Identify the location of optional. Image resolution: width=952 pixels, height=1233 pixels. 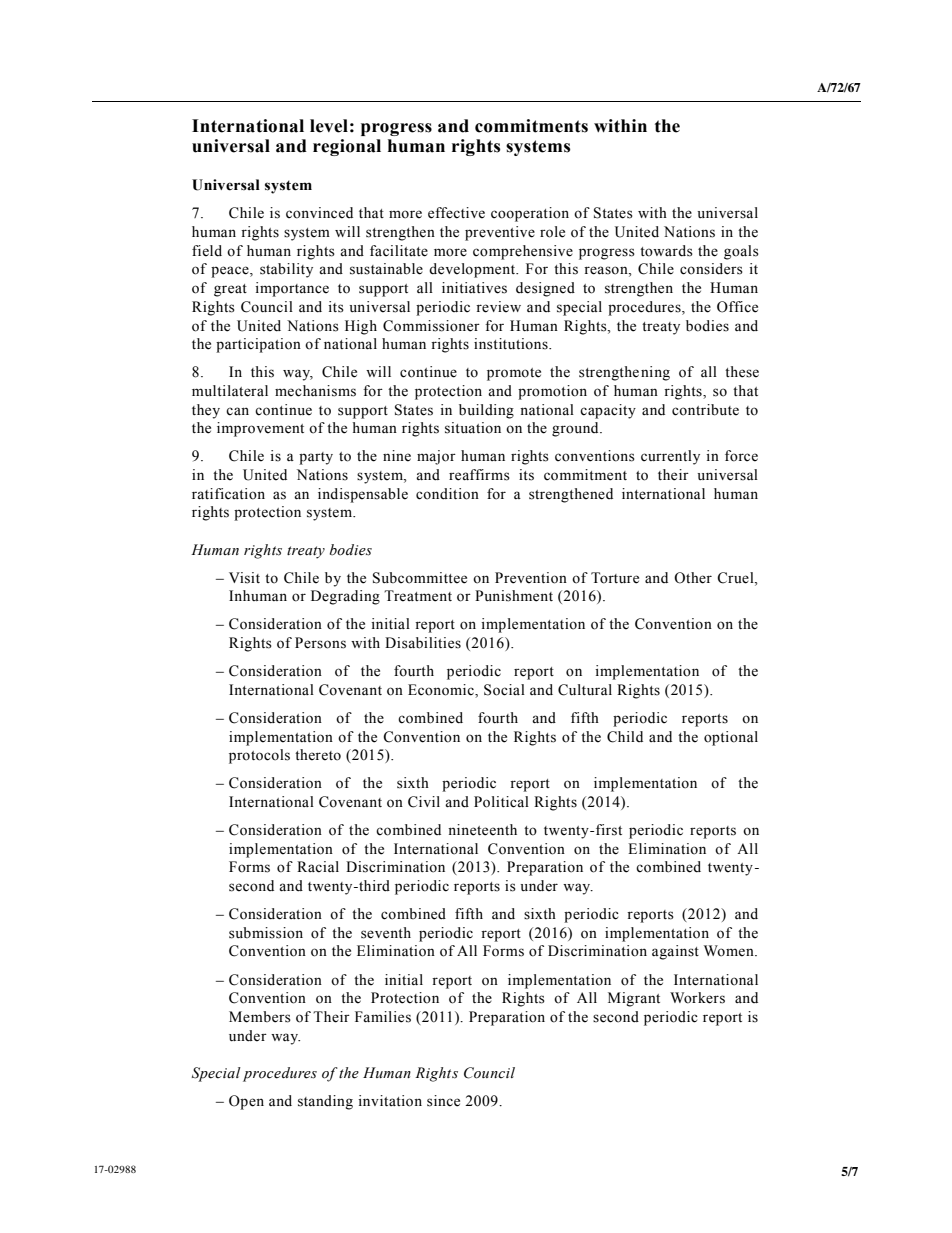
(731, 738).
